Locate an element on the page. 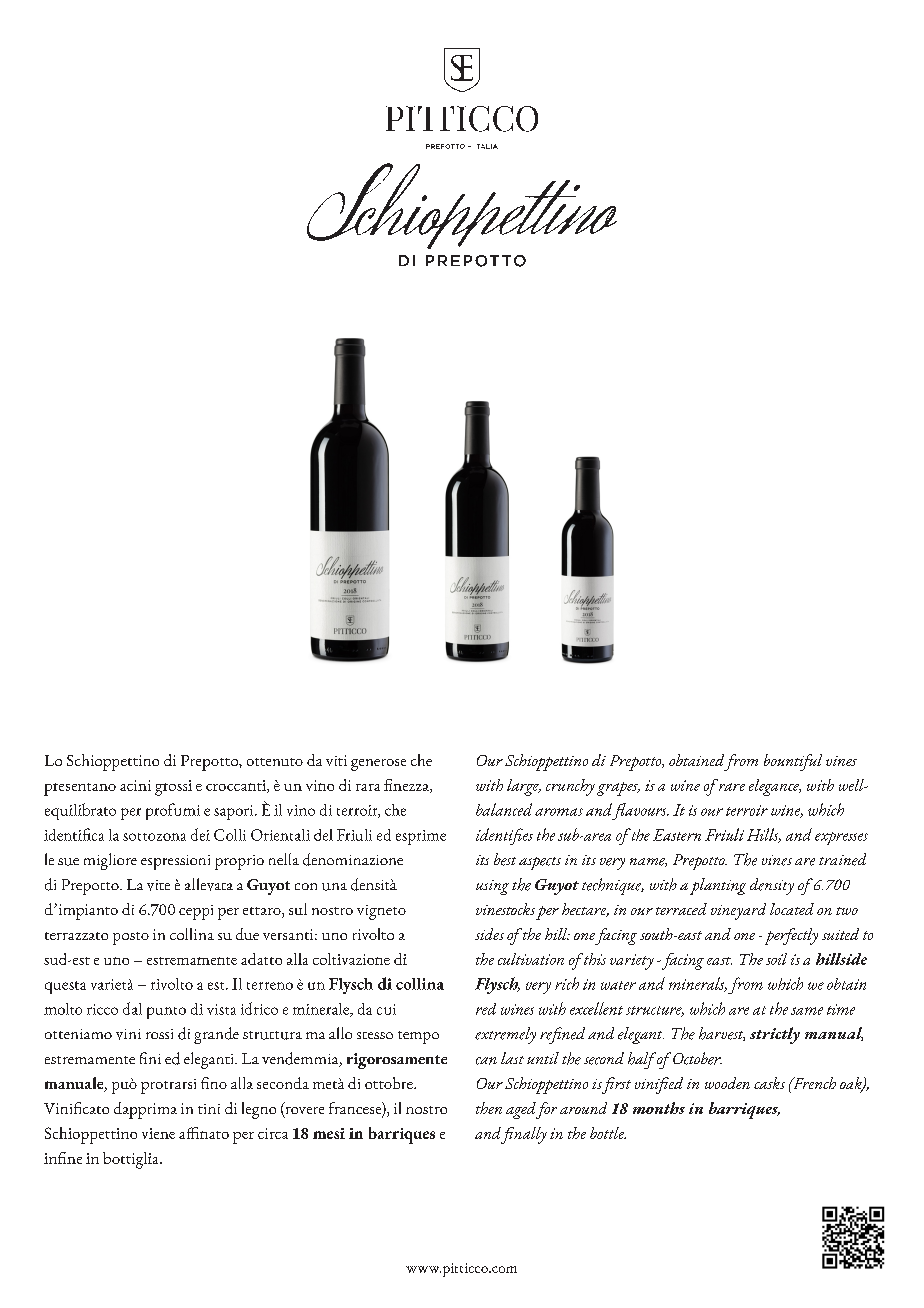 Image resolution: width=924 pixels, height=1308 pixels. sue is located at coordinates (68, 862).
